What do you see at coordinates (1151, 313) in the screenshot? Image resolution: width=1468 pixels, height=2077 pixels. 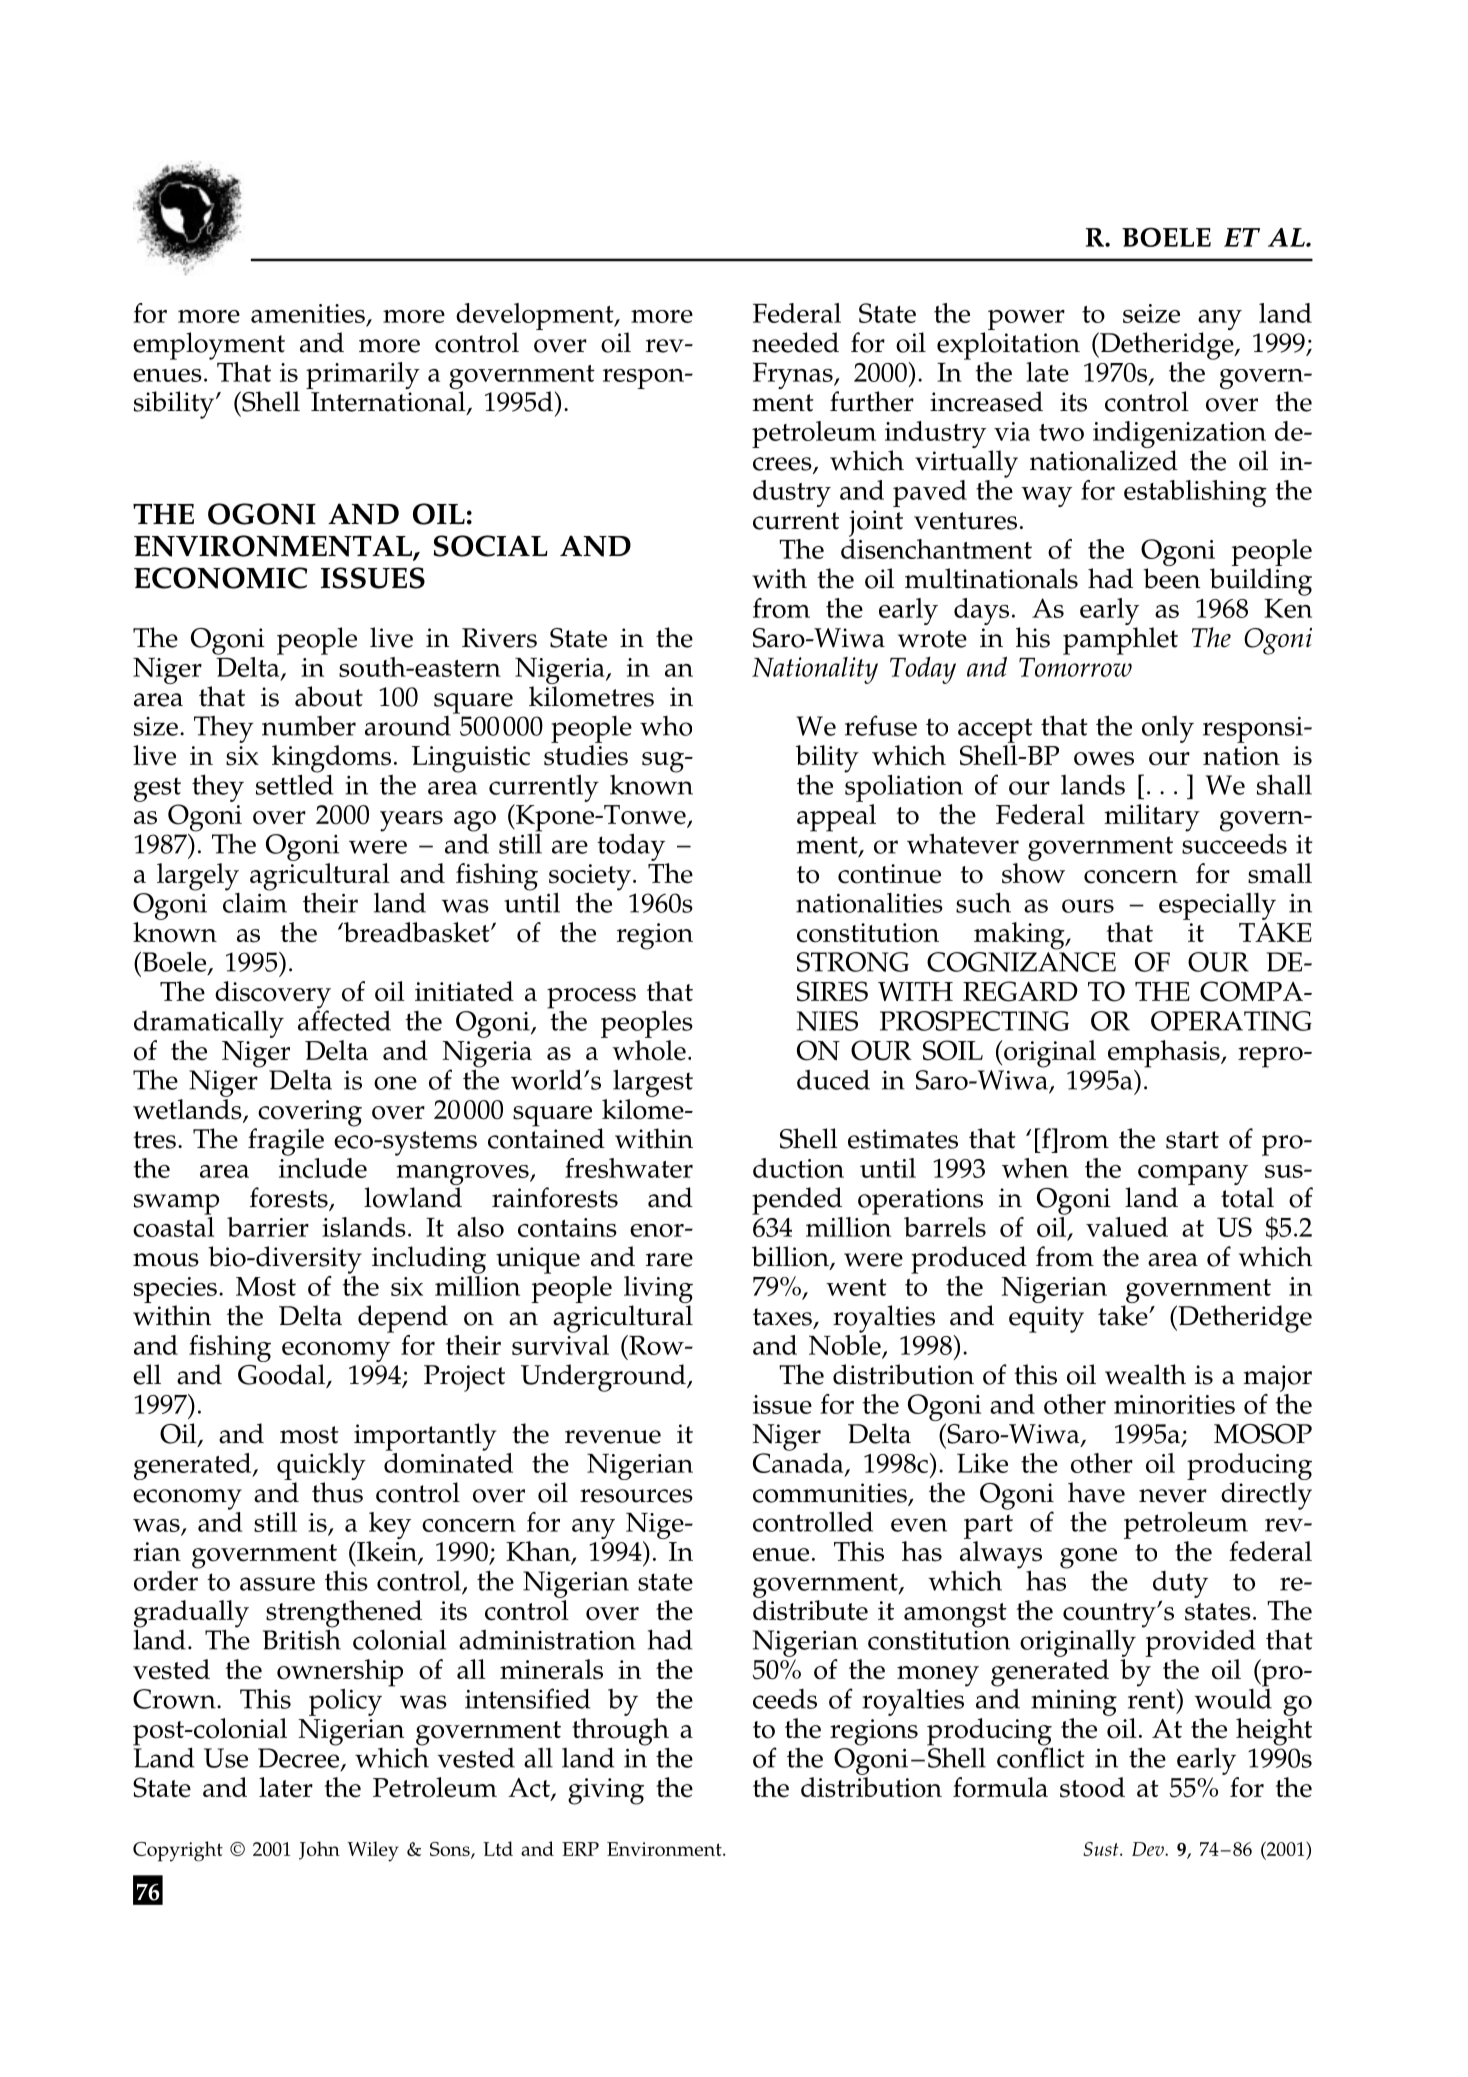 I see `seize` at bounding box center [1151, 313].
